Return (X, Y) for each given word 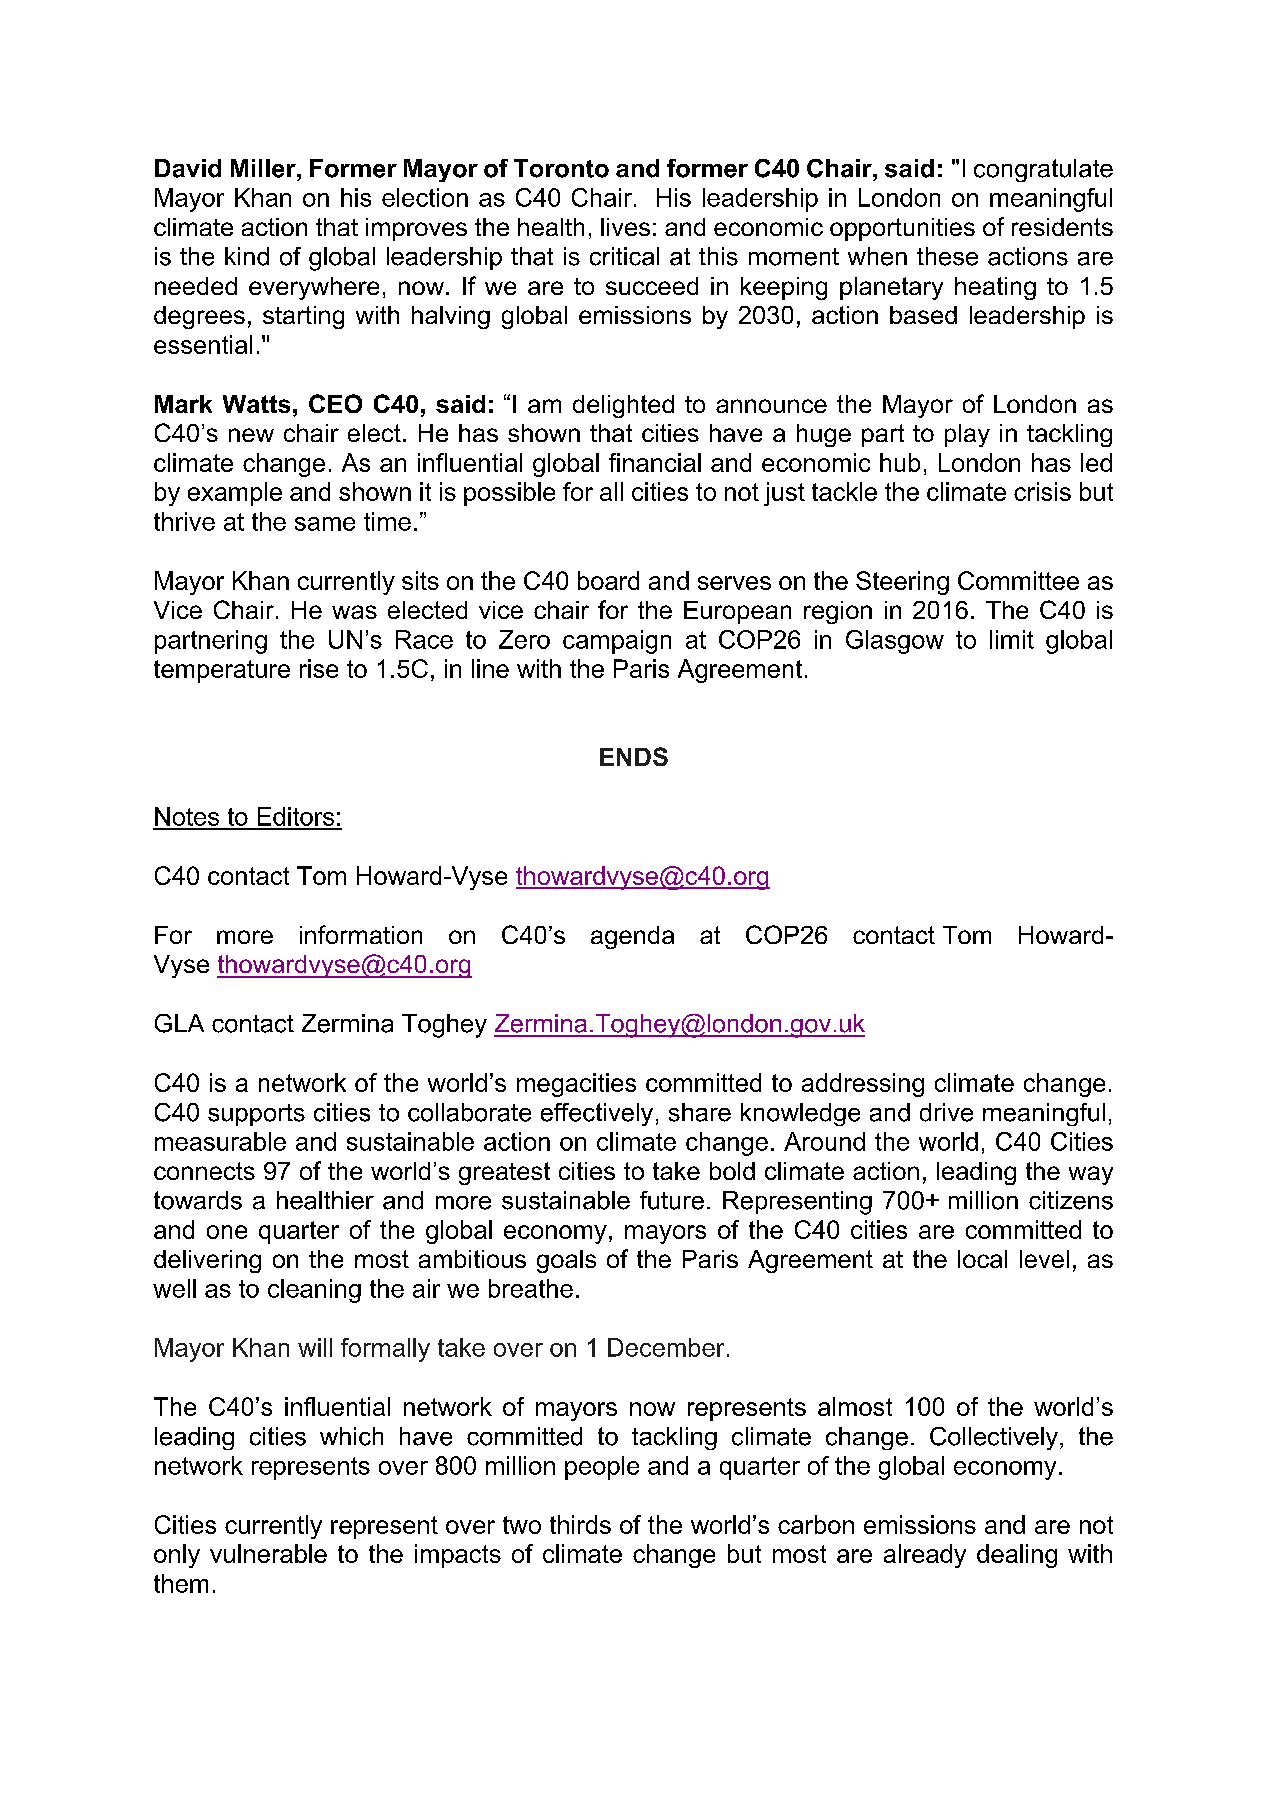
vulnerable (268, 1553)
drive (946, 1112)
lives (625, 227)
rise (319, 668)
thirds (580, 1524)
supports (256, 1115)
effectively (597, 1114)
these (947, 256)
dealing (1017, 1556)
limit (1012, 639)
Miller (264, 168)
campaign (617, 642)
